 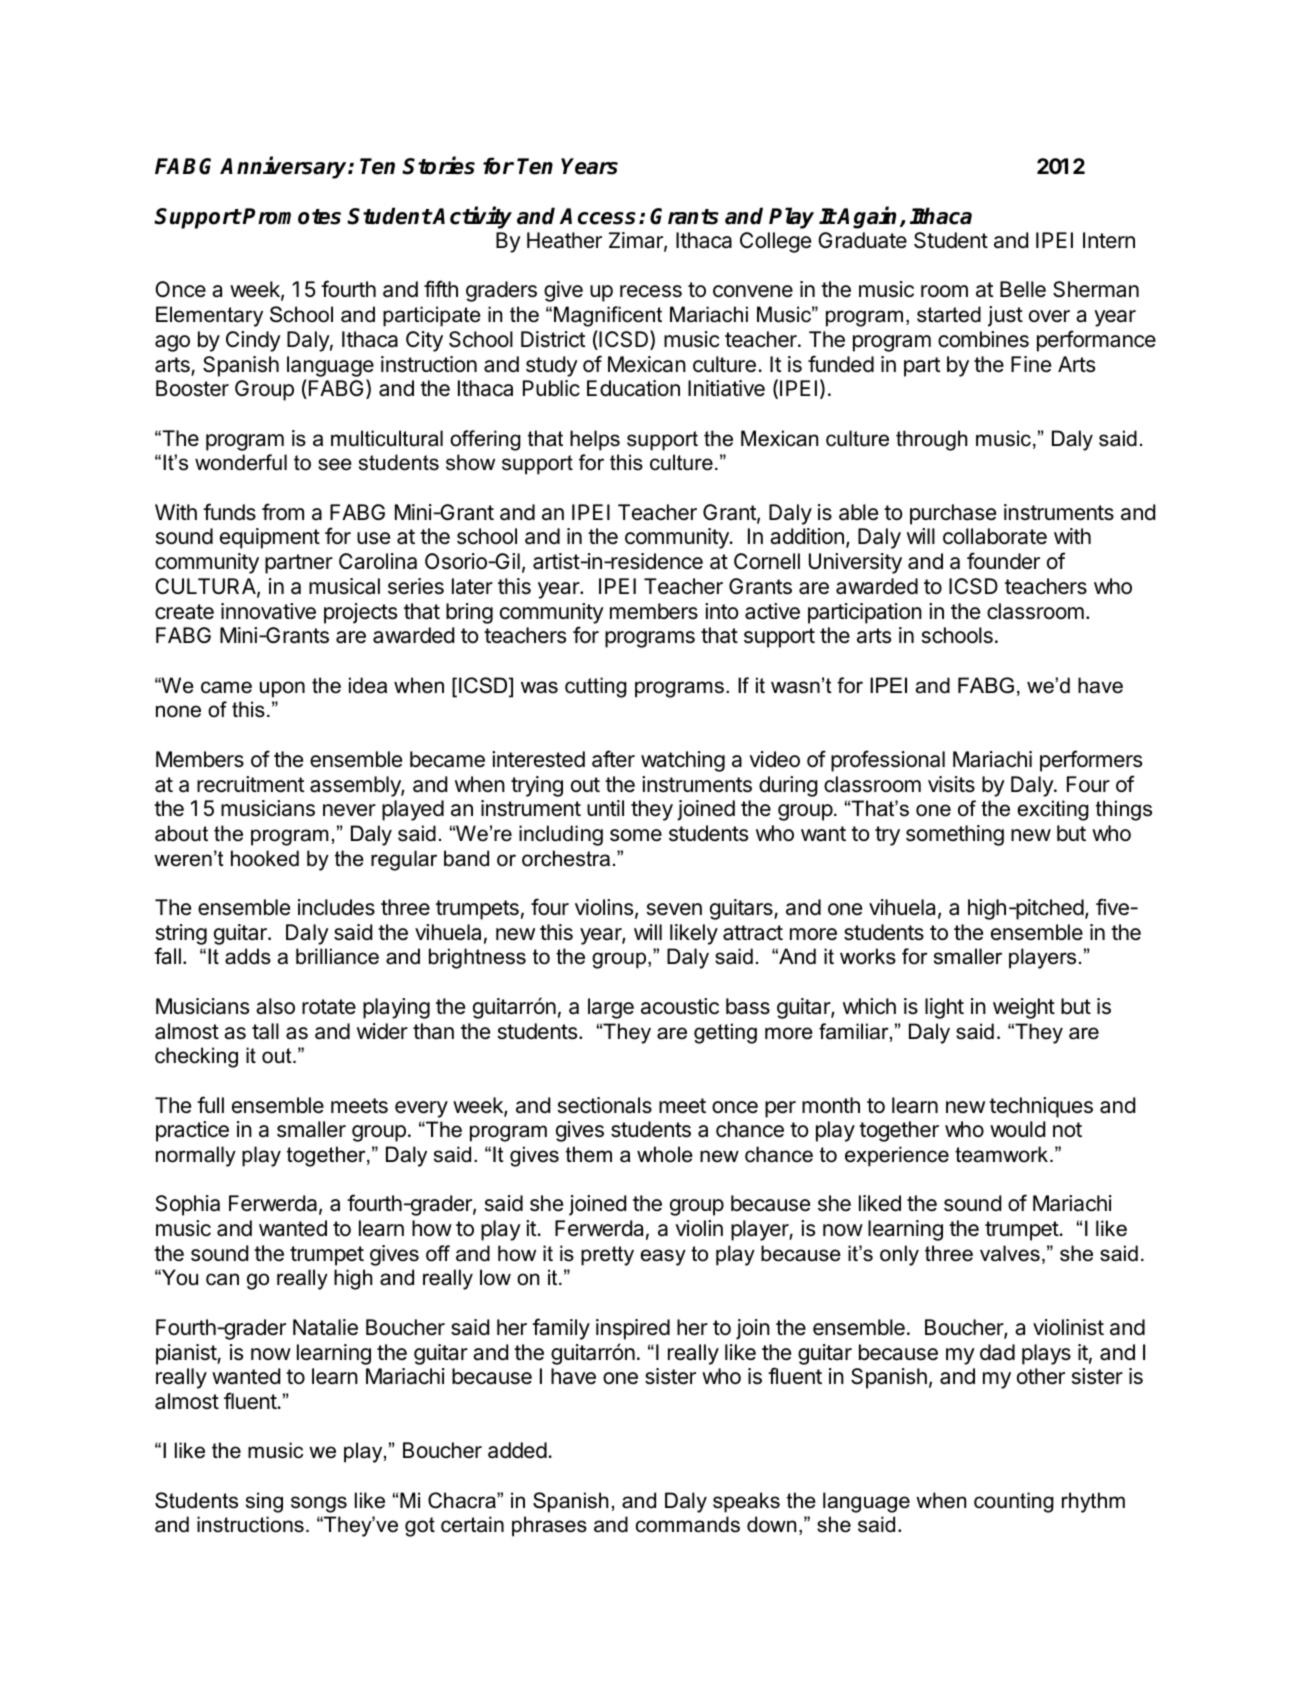 What do you see at coordinates (613, 759) in the document?
I see `after` at bounding box center [613, 759].
